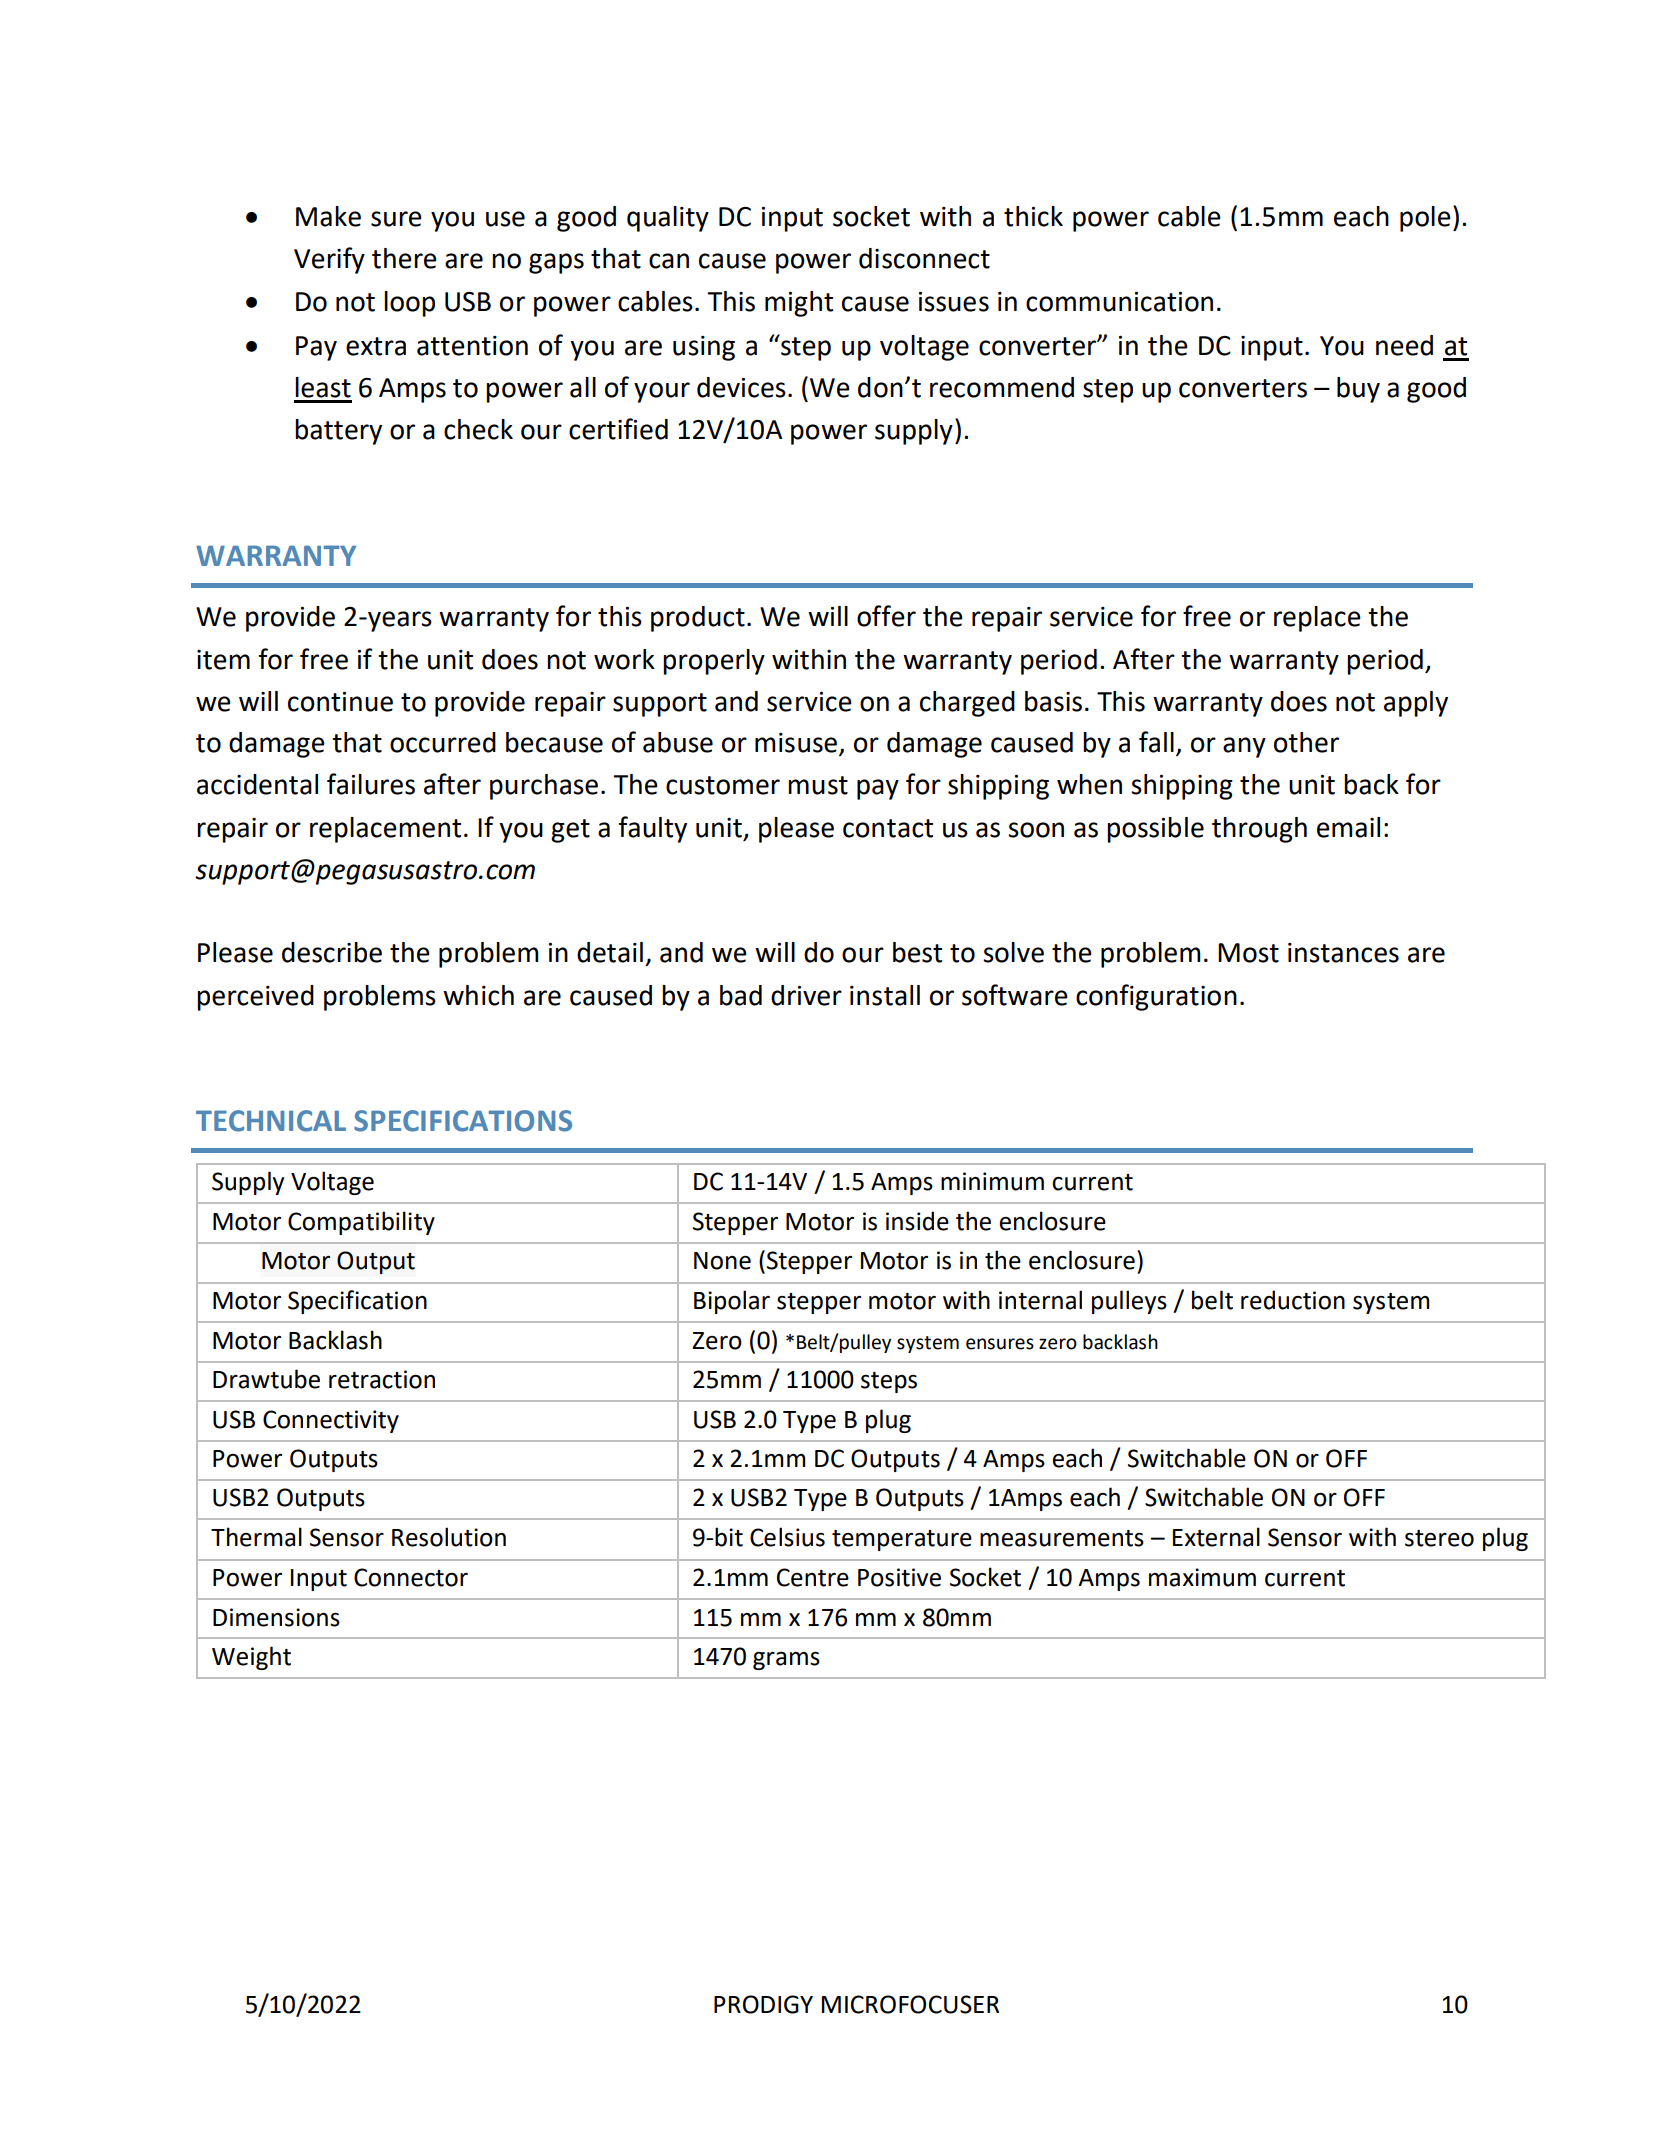 The width and height of the page is (1664, 2154). Describe the element at coordinates (806, 995) in the page. I see `driver` at that location.
